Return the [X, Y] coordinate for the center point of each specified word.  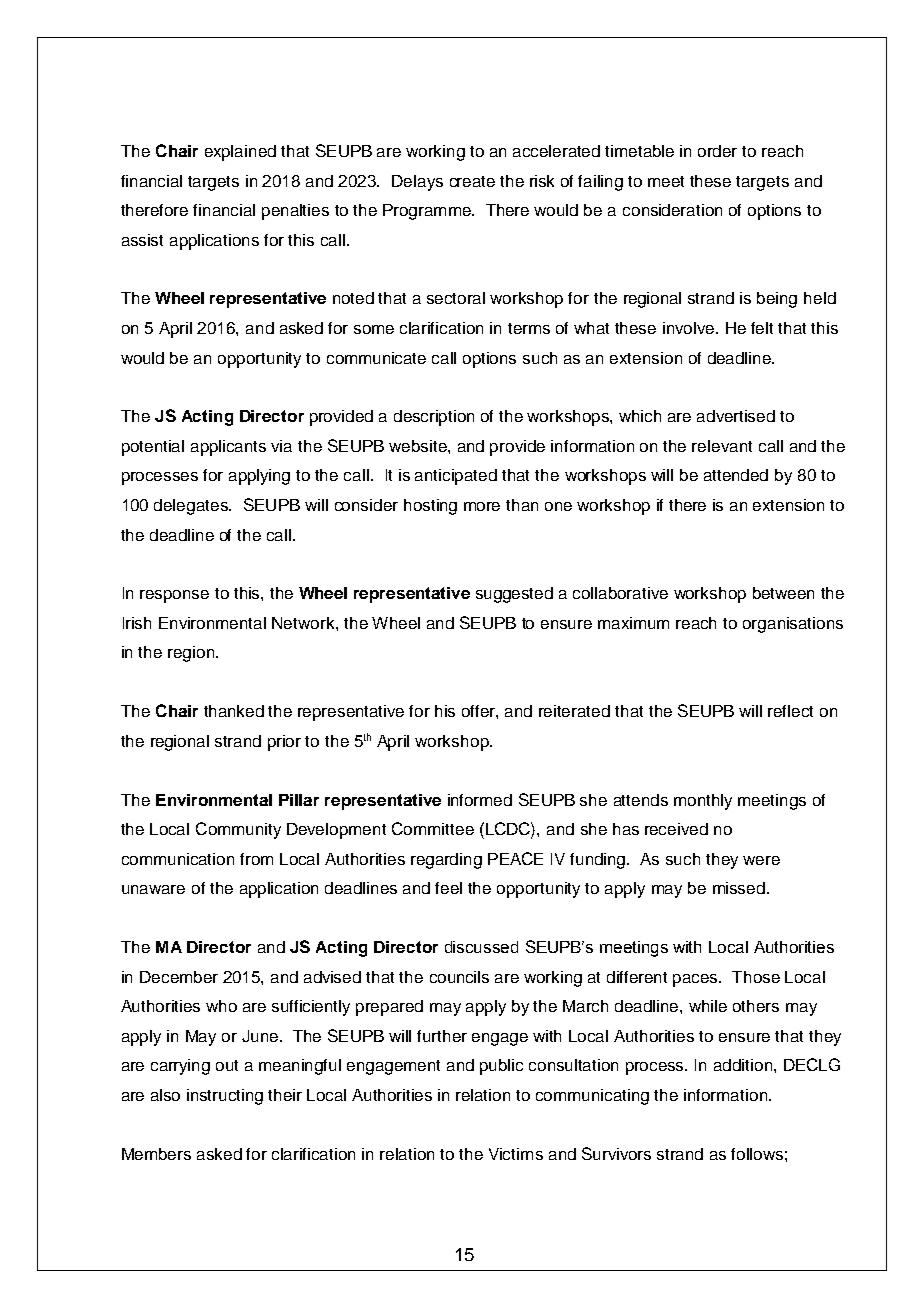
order [717, 151]
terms [529, 328]
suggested [514, 595]
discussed [481, 947]
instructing [225, 1097]
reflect [790, 711]
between [783, 593]
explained [240, 153]
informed [480, 800]
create [472, 181]
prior [284, 743]
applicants [228, 448]
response [174, 596]
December [179, 977]
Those [756, 977]
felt [762, 328]
